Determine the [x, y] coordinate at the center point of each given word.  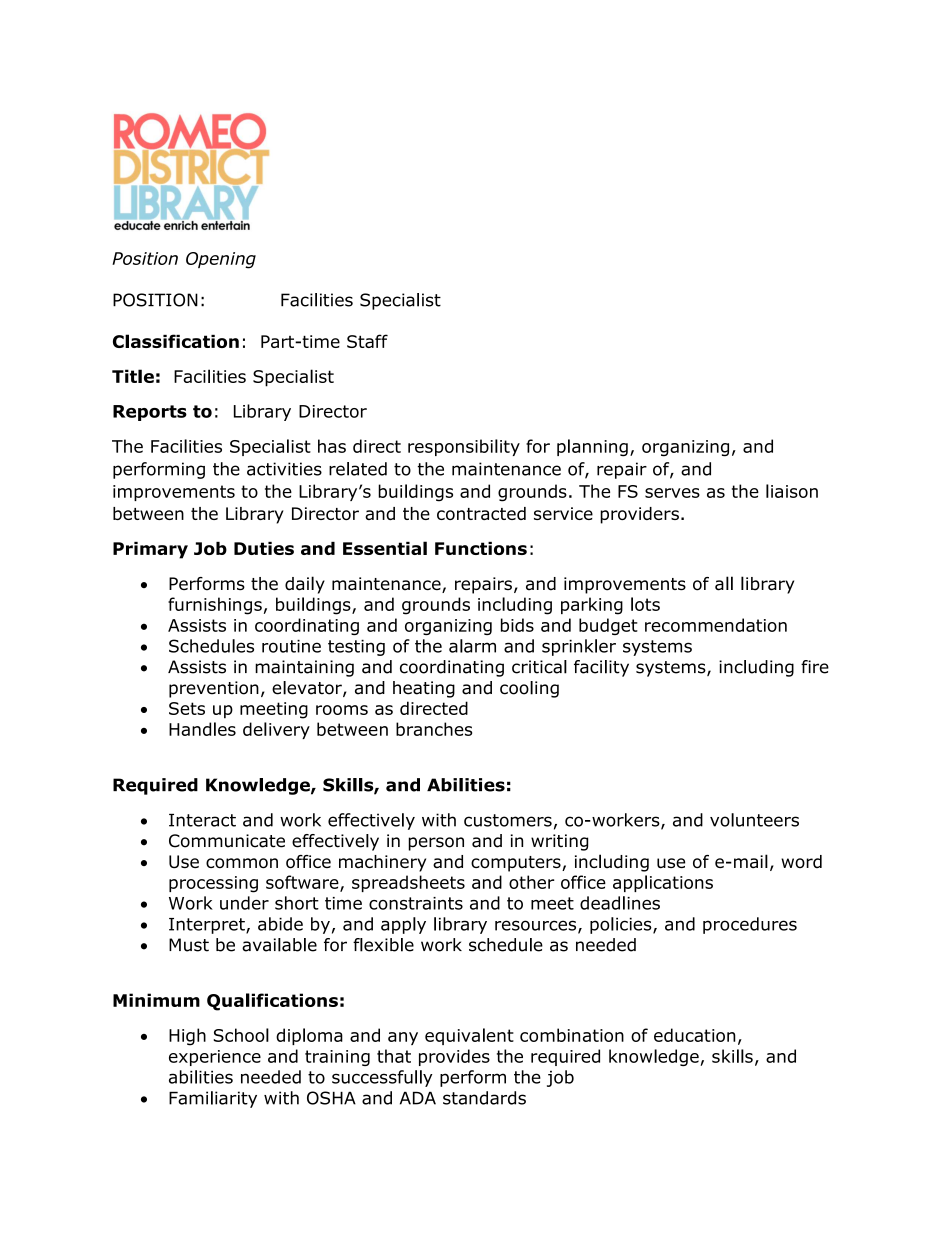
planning [592, 448]
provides [454, 1057]
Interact [202, 820]
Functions [481, 548]
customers [508, 820]
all [724, 583]
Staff [367, 341]
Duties [264, 548]
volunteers [754, 820]
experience [215, 1058]
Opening [221, 260]
